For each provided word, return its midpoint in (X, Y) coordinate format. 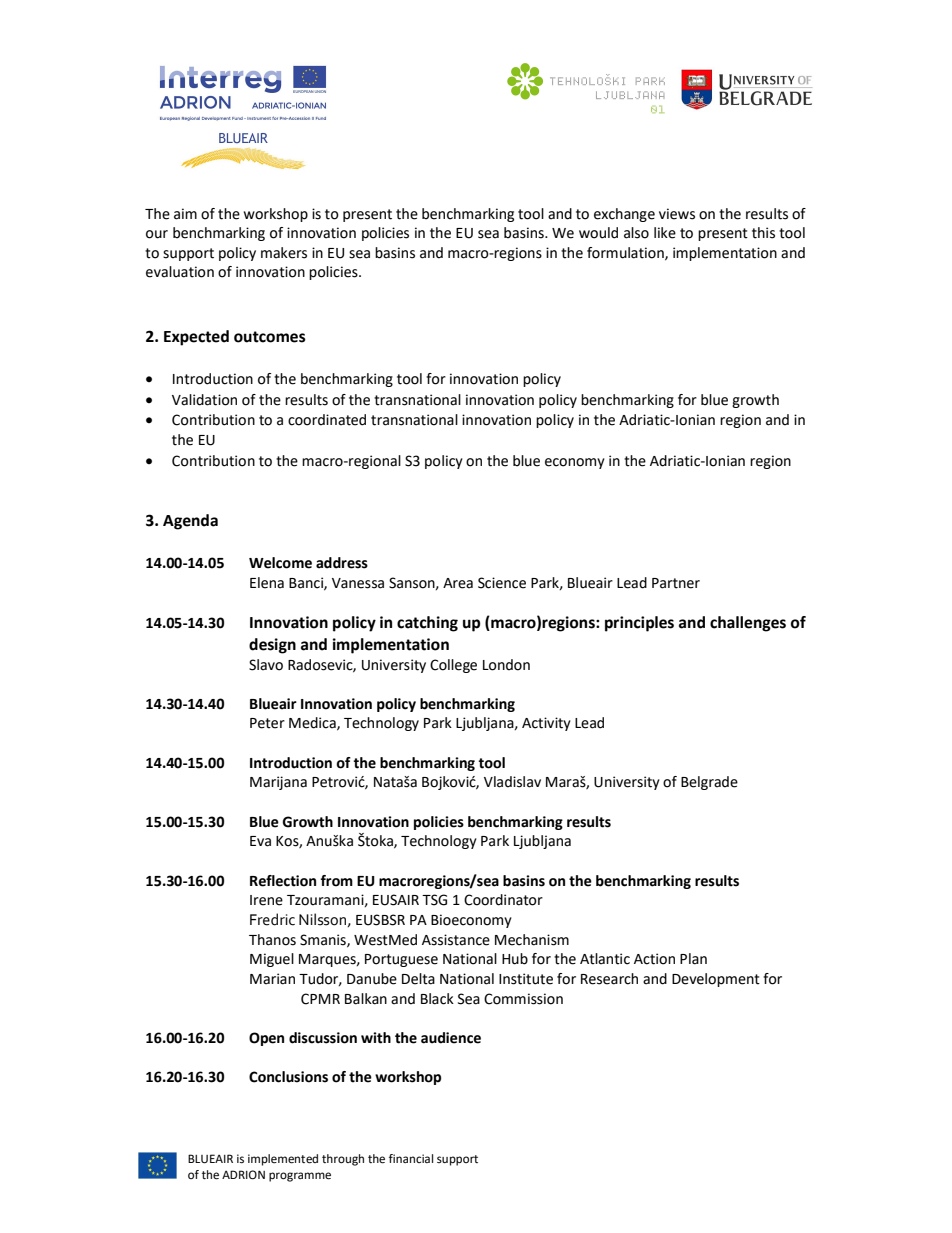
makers (284, 253)
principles (639, 624)
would (598, 233)
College (453, 666)
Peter (267, 723)
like (665, 233)
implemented (283, 1160)
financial (411, 1158)
